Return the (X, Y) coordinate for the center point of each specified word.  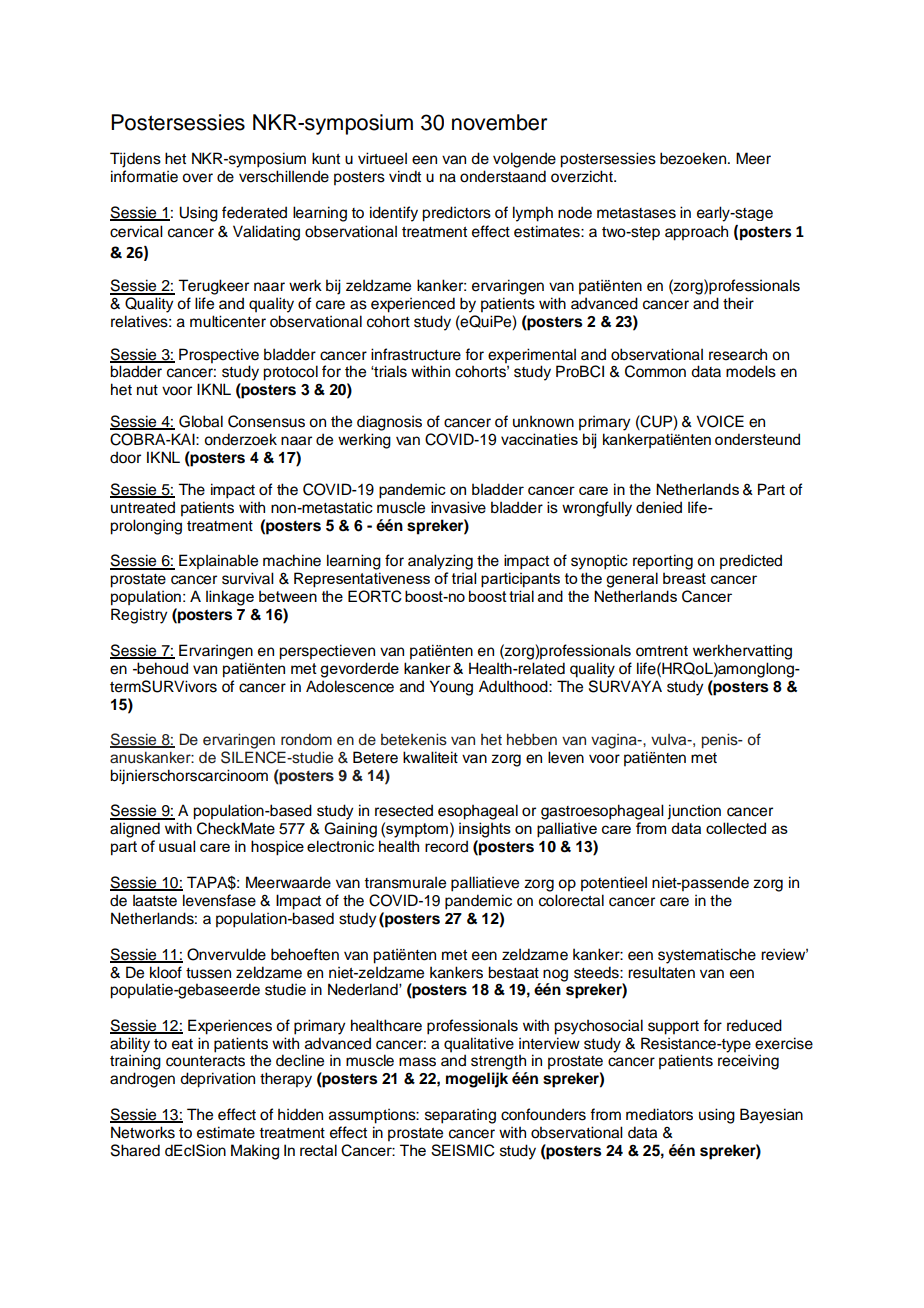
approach (696, 233)
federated (254, 212)
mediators (659, 1114)
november (499, 122)
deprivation (217, 1080)
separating (460, 1116)
